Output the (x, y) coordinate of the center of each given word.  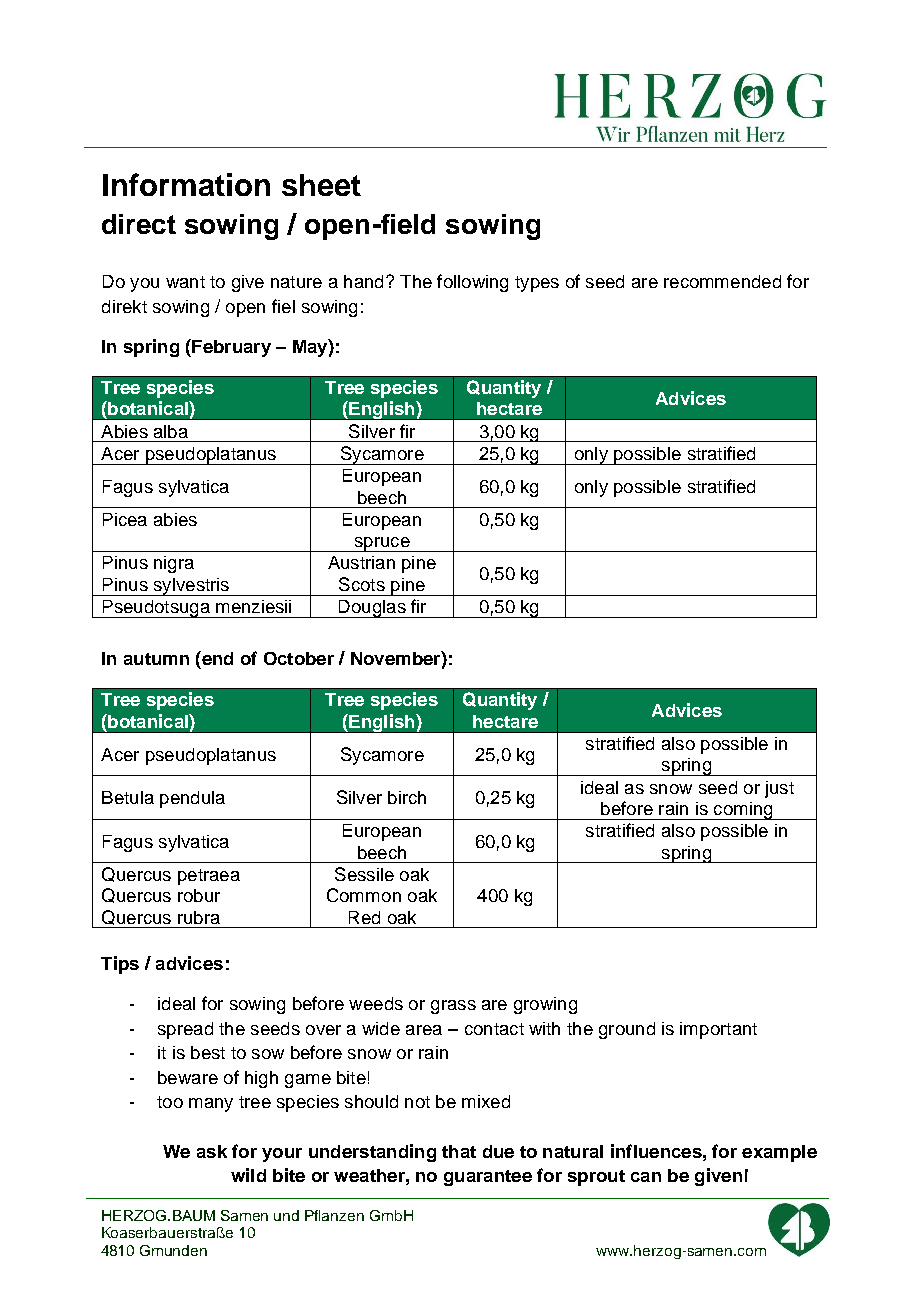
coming (743, 811)
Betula (128, 797)
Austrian (361, 562)
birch (407, 797)
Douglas (372, 609)
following (472, 283)
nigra (174, 564)
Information (186, 184)
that (459, 1151)
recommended (722, 281)
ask (212, 1151)
